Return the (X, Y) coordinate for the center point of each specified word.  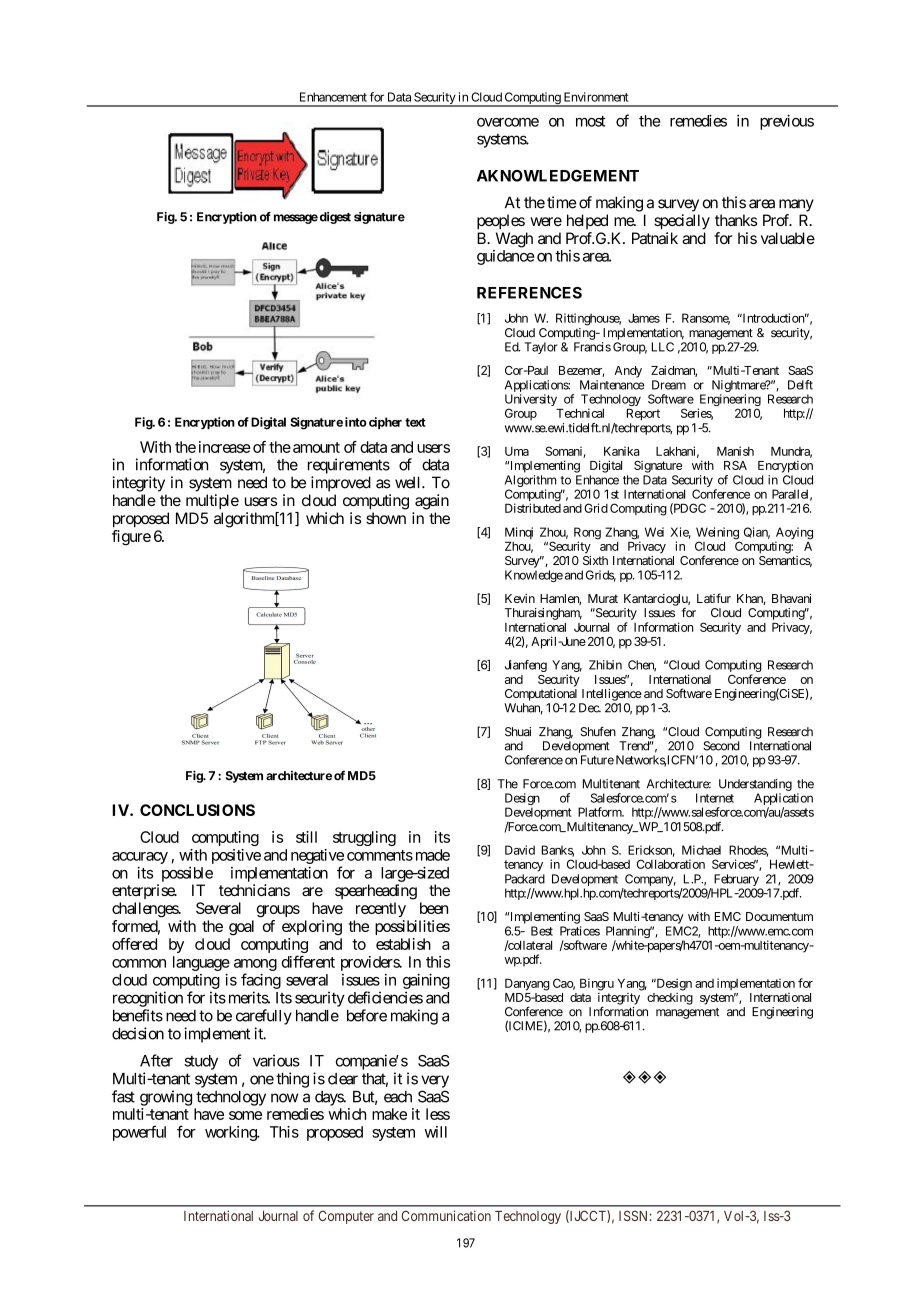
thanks (736, 220)
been (434, 908)
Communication (446, 1215)
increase (225, 447)
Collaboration (671, 864)
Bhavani (791, 598)
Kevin (520, 598)
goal (241, 928)
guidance (505, 257)
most (590, 121)
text (415, 422)
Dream (669, 385)
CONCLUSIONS (197, 810)
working (231, 1133)
